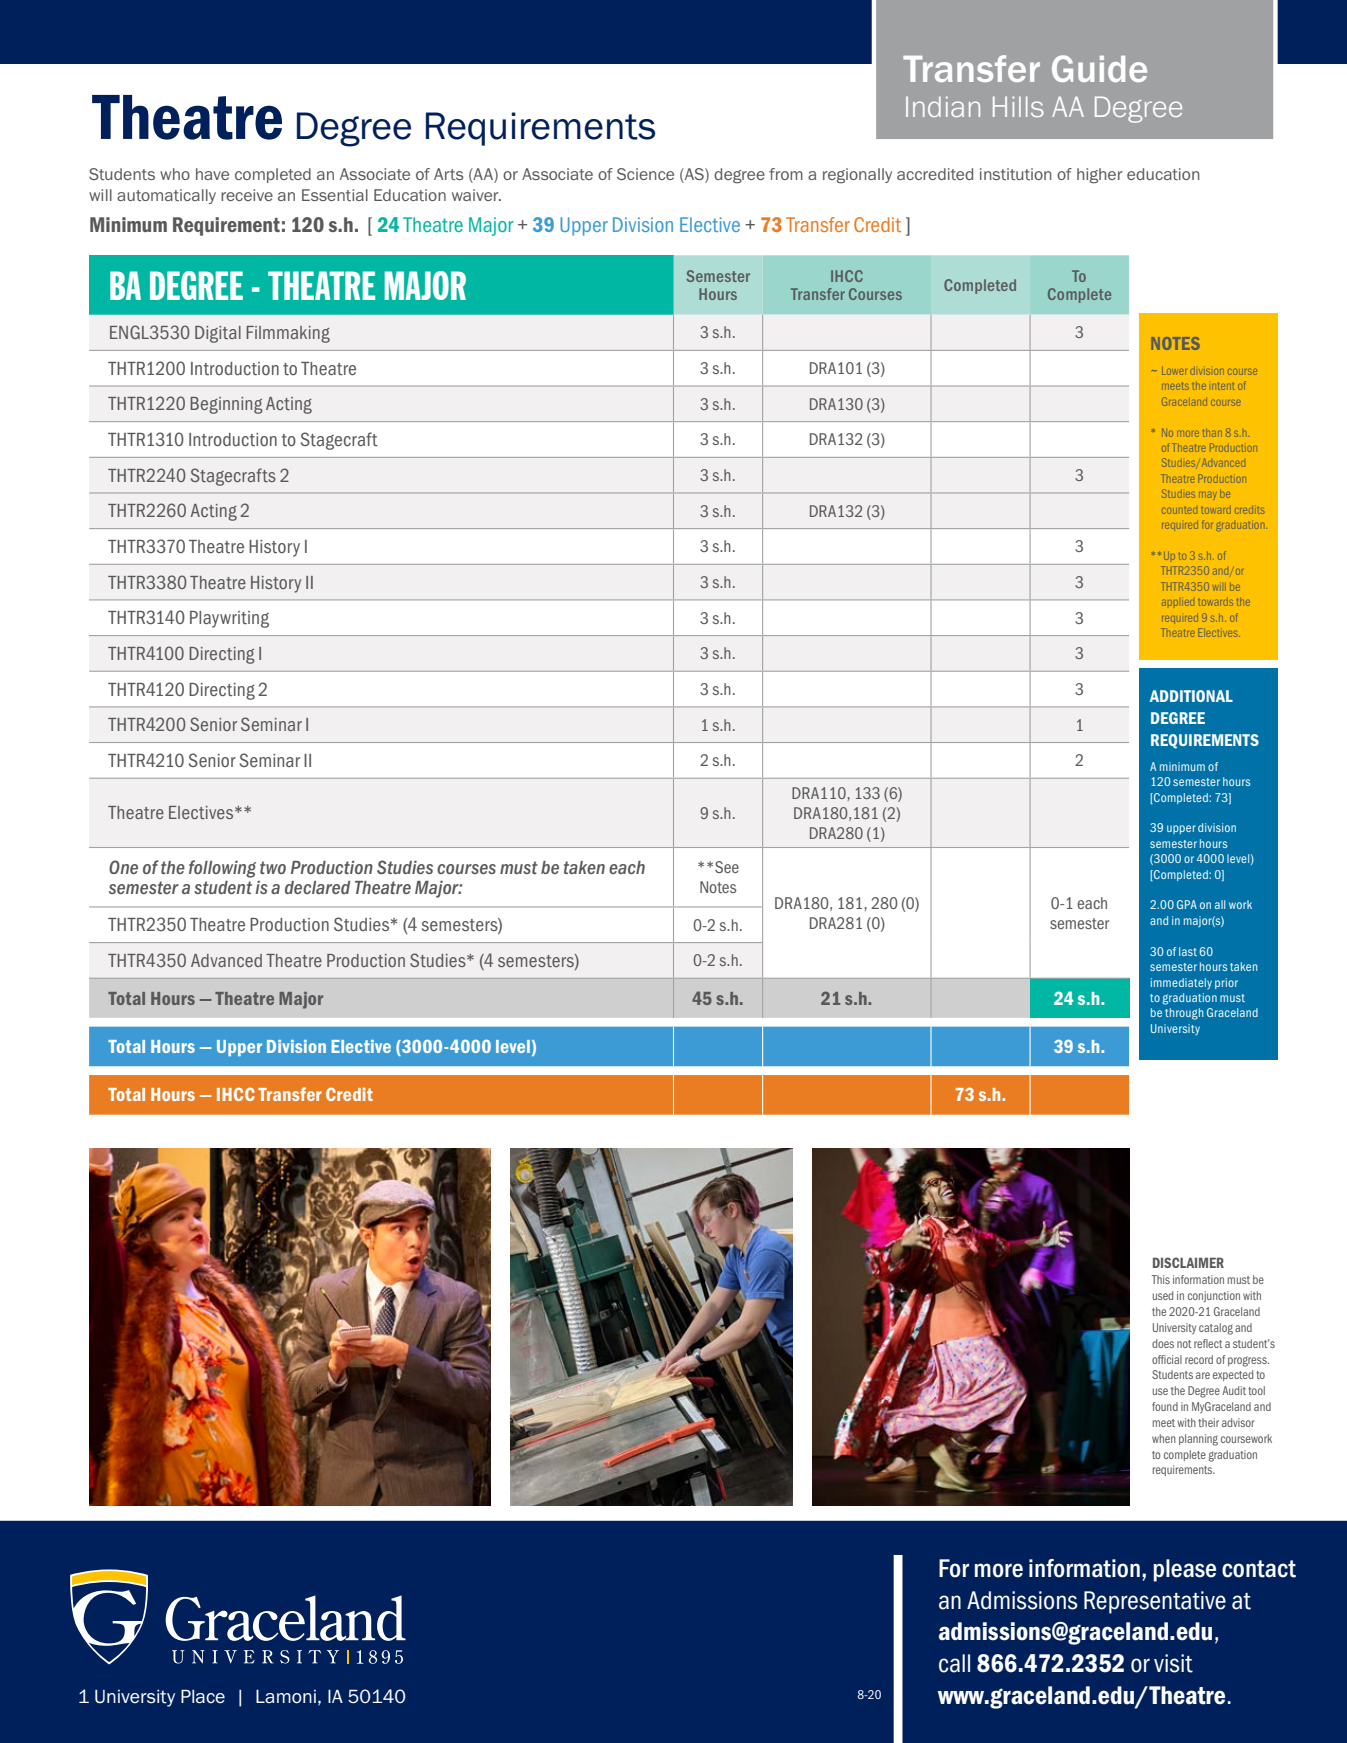 The height and width of the screenshot is (1743, 1347). I want to click on Representative, so click(1155, 1602).
